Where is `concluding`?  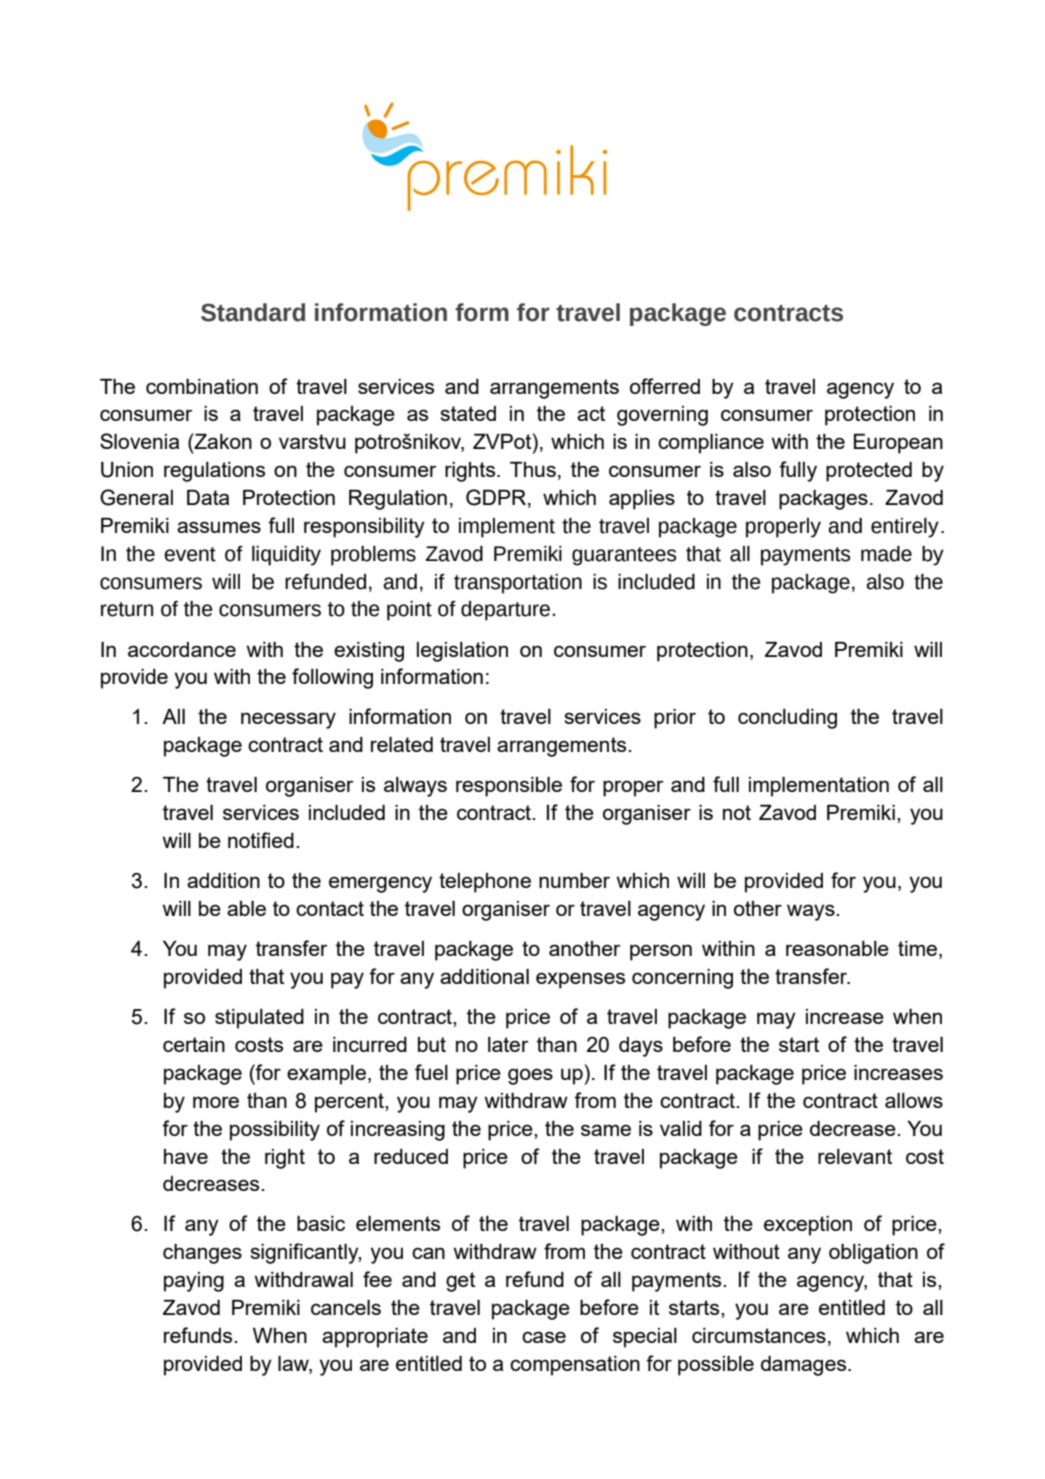
concluding is located at coordinates (787, 719).
